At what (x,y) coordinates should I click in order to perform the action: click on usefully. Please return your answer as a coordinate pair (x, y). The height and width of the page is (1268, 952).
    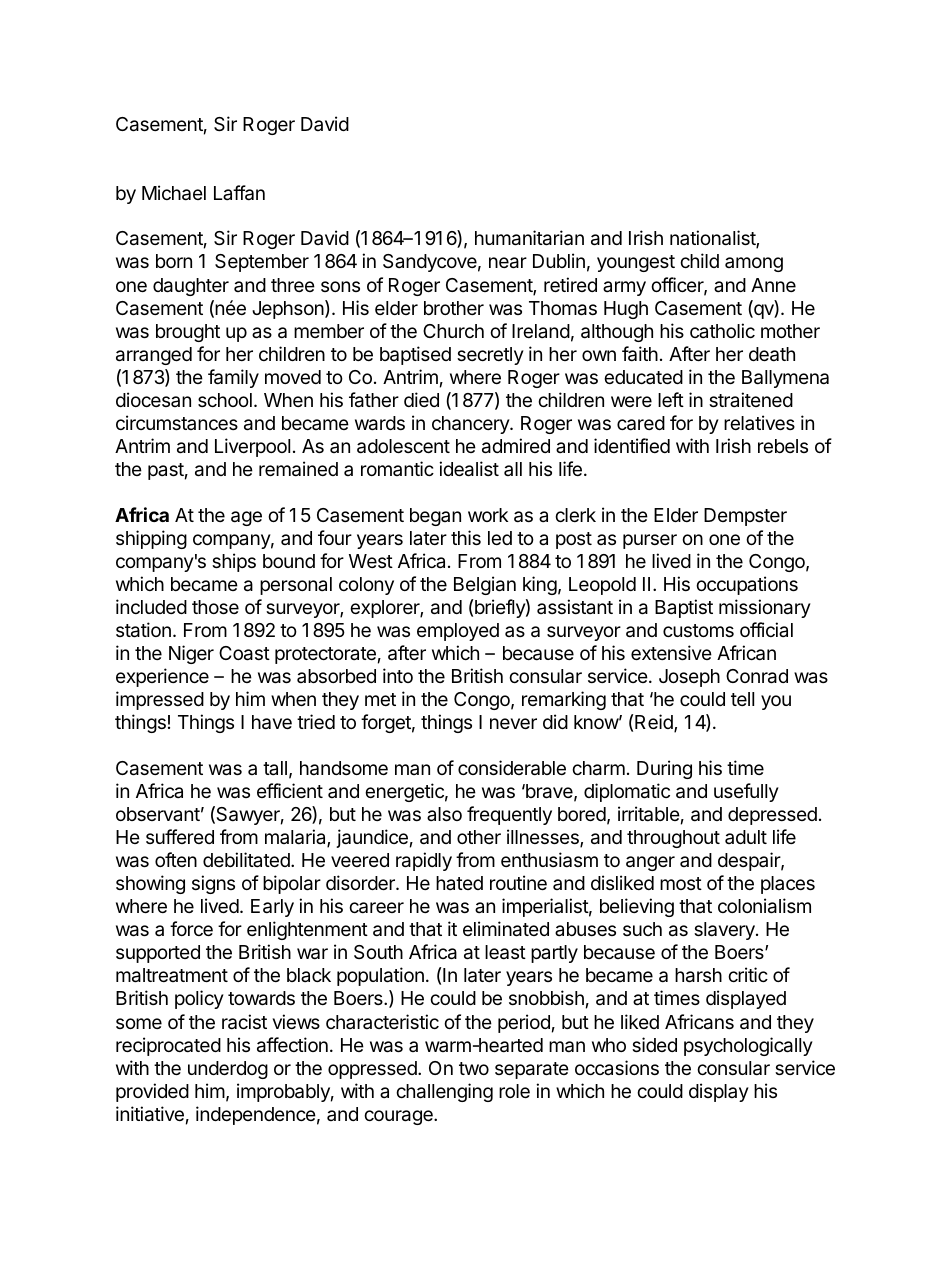
    Looking at the image, I should click on (746, 792).
